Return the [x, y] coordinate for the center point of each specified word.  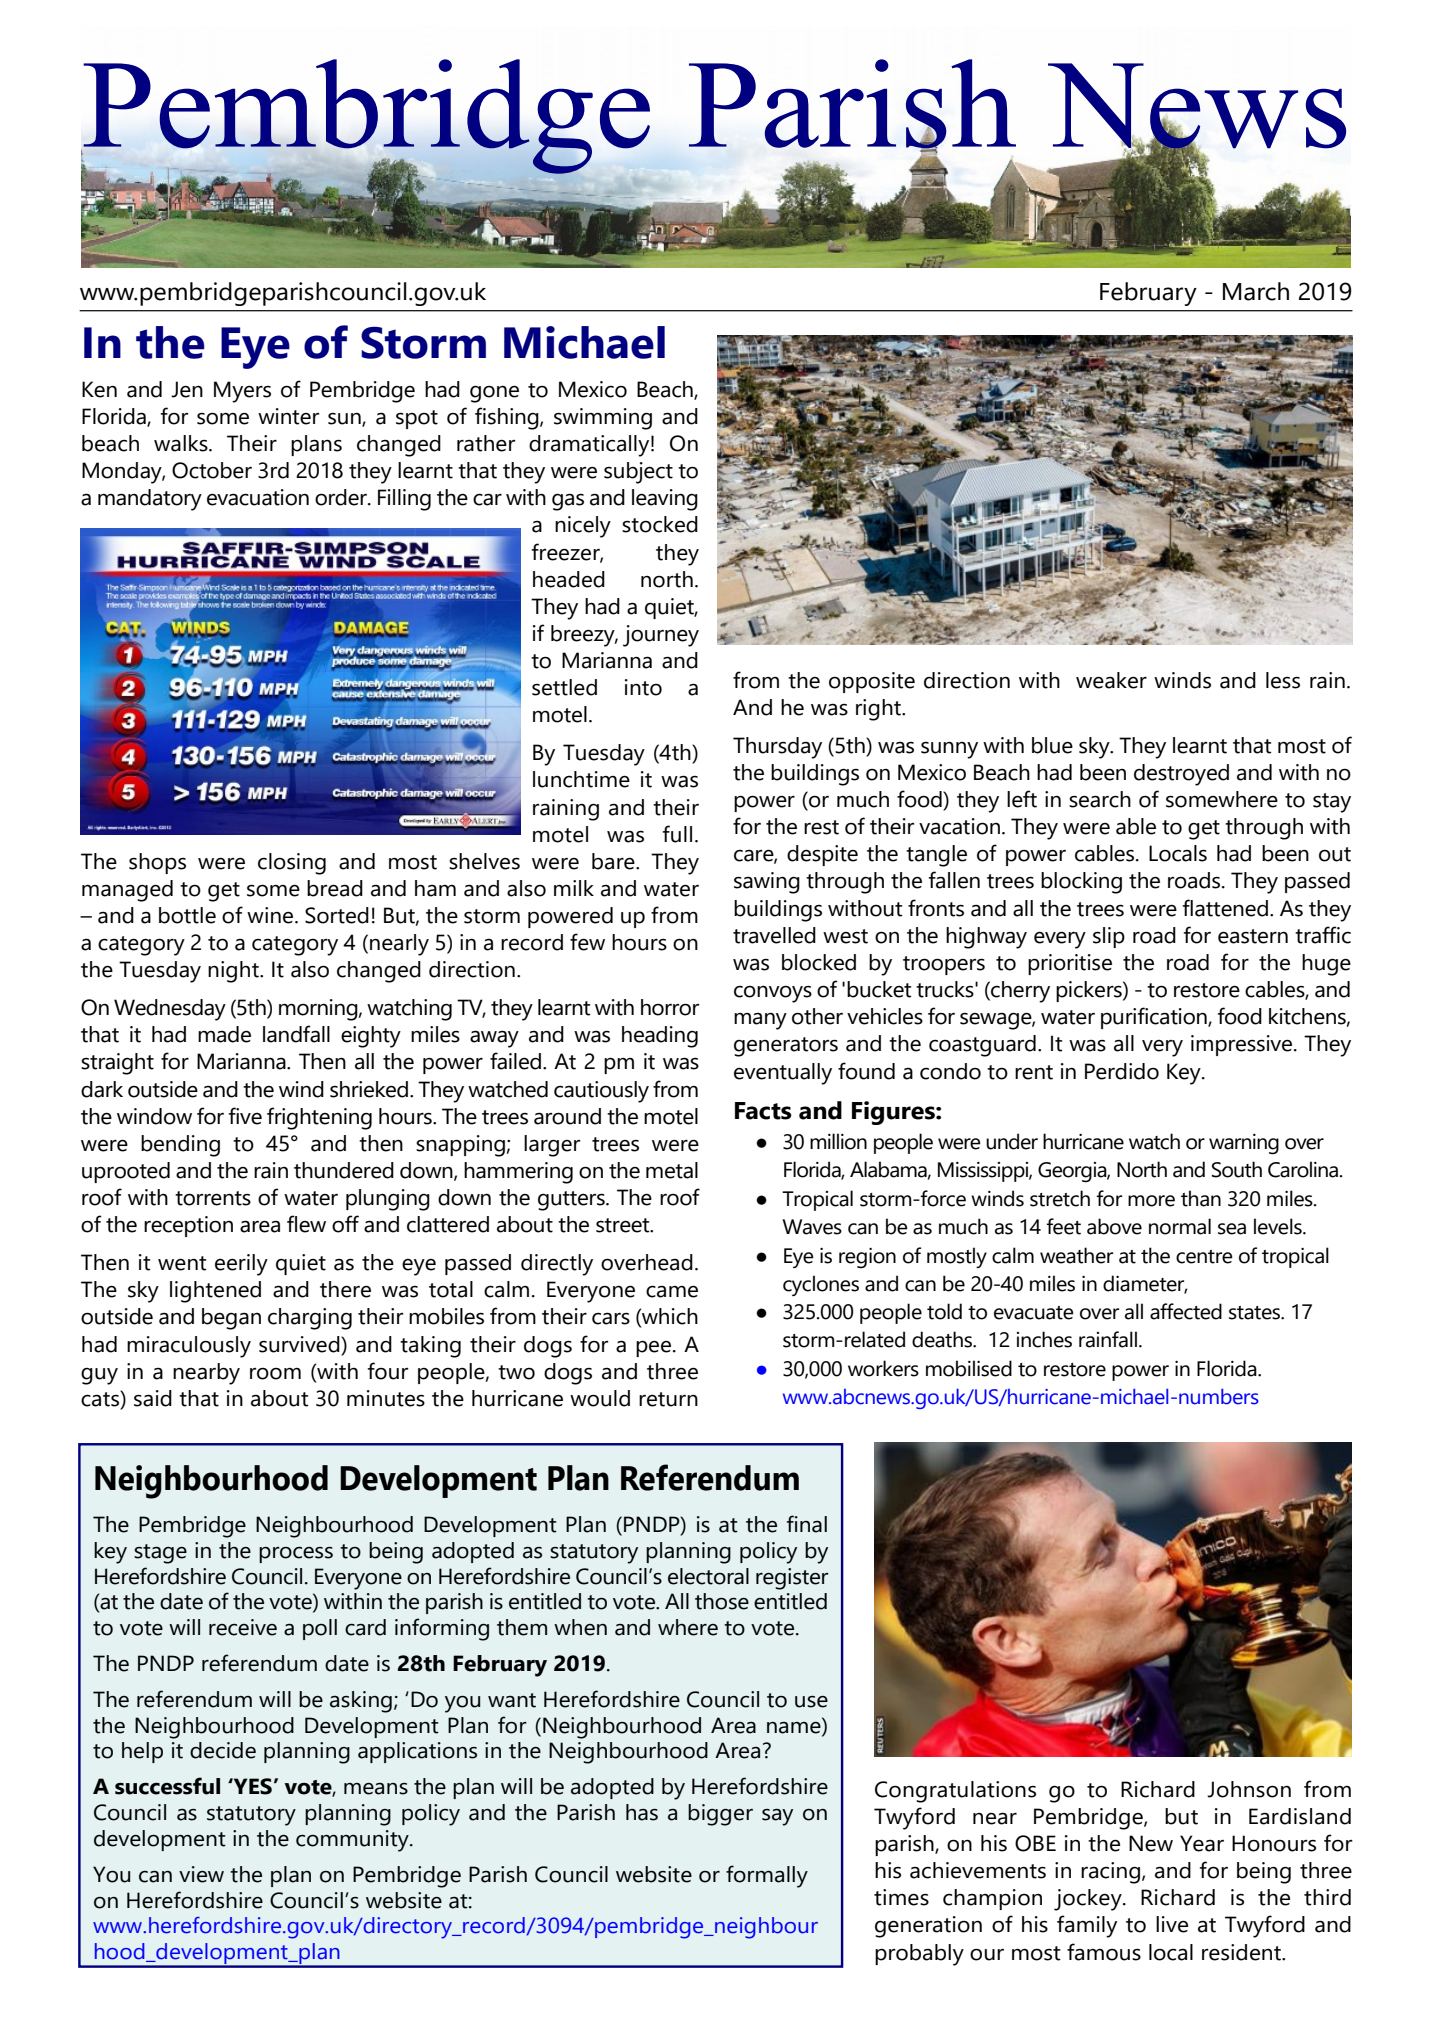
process [296, 1554]
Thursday [777, 748]
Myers [242, 392]
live [1172, 1924]
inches [1044, 1339]
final [807, 1524]
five [245, 1116]
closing [292, 864]
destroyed [1181, 775]
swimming [603, 419]
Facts [763, 1111]
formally [767, 1876]
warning [1244, 1144]
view [201, 1874]
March [1256, 291]
